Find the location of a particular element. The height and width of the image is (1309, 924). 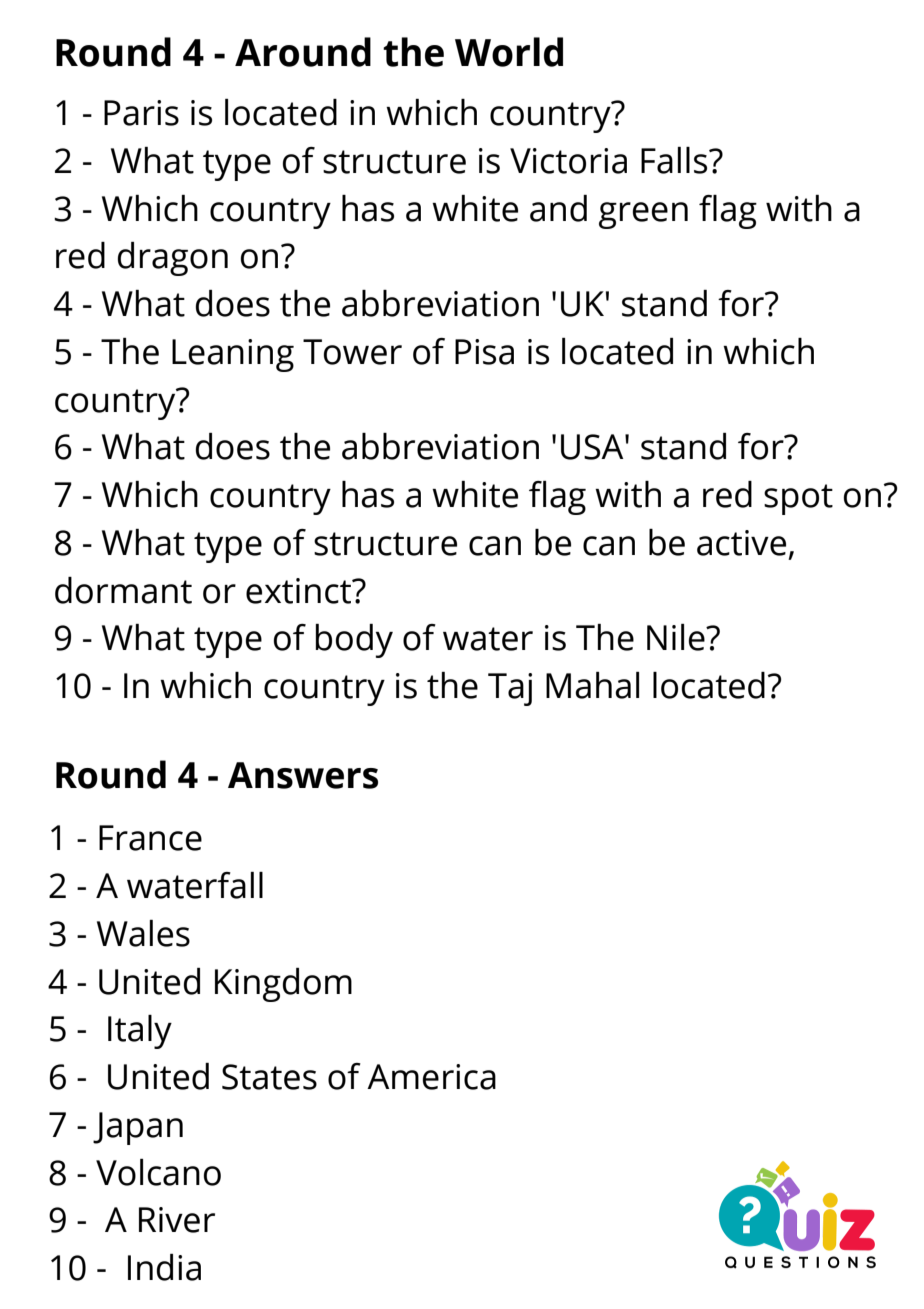

dormant is located at coordinates (123, 590).
